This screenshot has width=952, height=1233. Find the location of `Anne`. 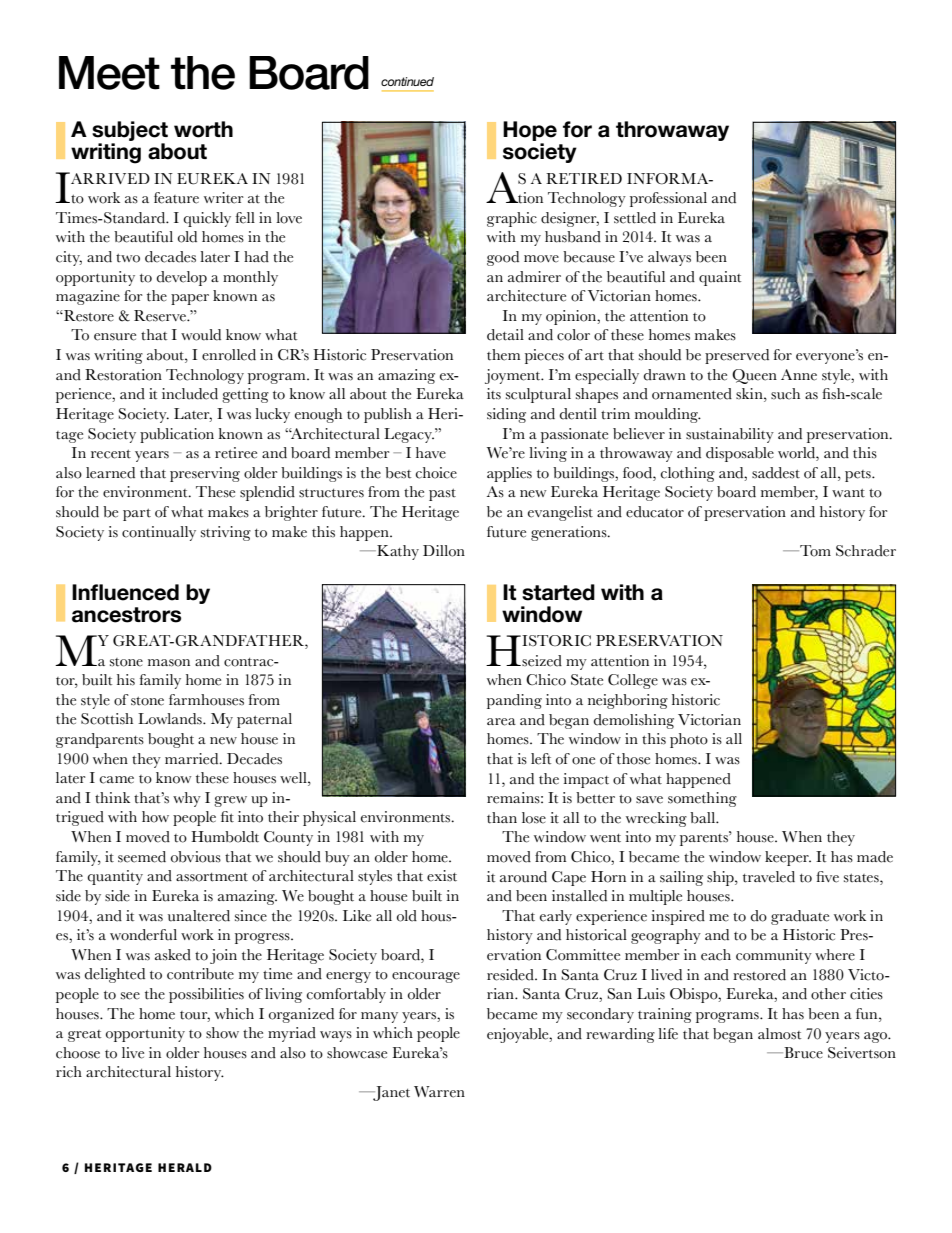

Anne is located at coordinates (799, 375).
